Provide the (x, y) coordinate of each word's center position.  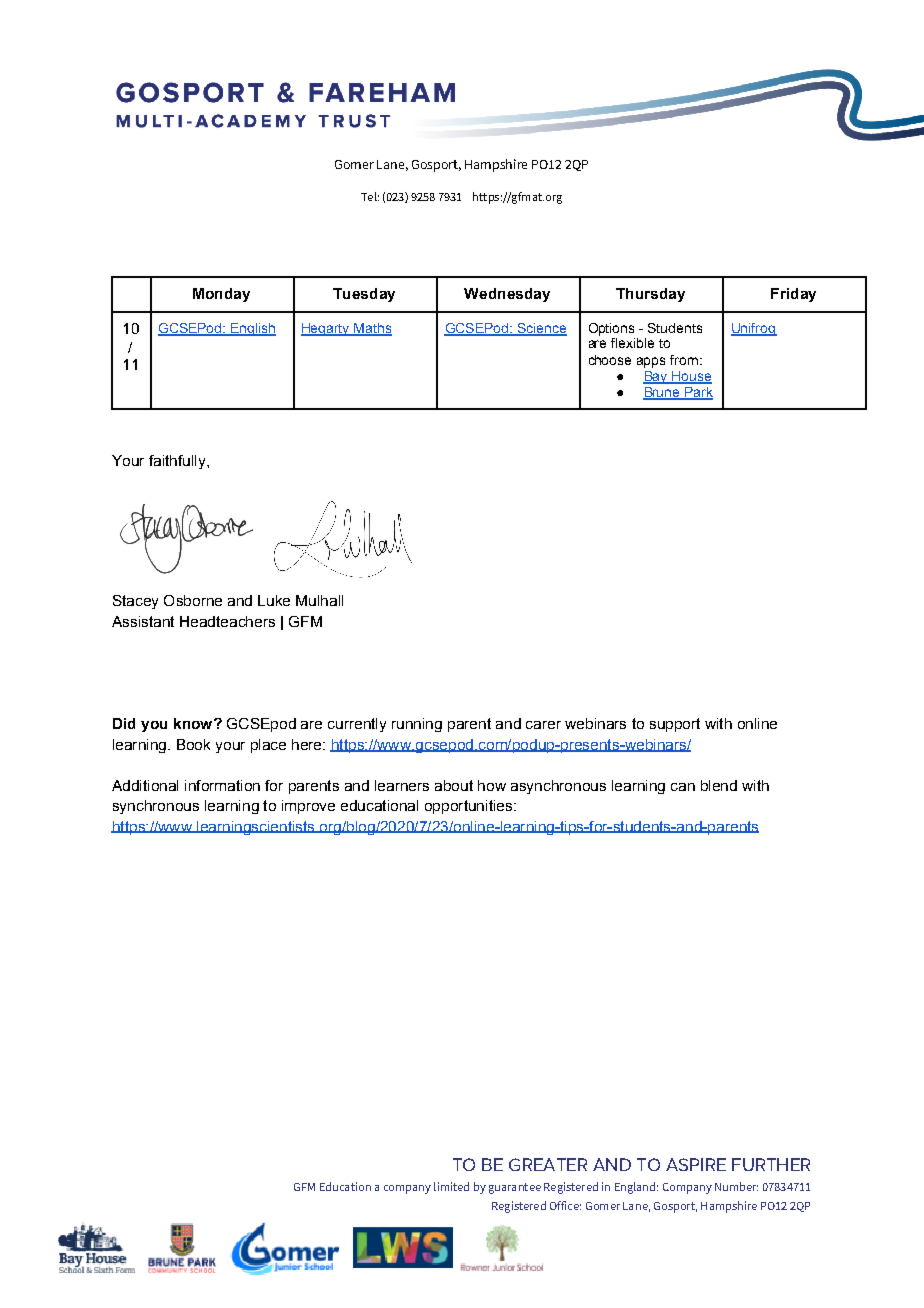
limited (451, 1186)
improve (308, 807)
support (675, 725)
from (684, 360)
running (417, 725)
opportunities (470, 807)
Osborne (193, 600)
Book (193, 744)
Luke (274, 600)
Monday (221, 295)
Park (698, 393)
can (683, 787)
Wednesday (507, 295)
